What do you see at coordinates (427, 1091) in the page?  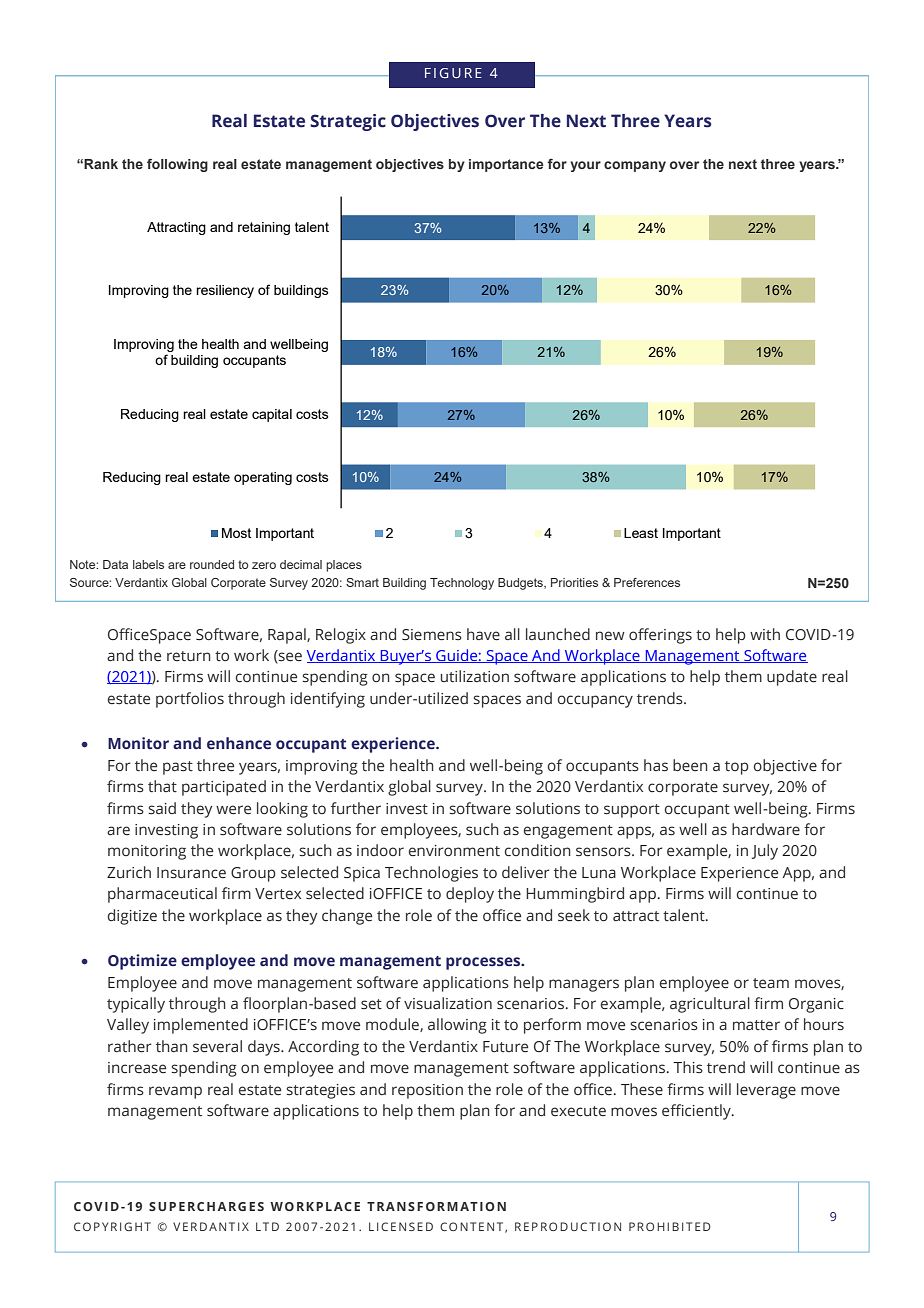 I see `reposition` at bounding box center [427, 1091].
